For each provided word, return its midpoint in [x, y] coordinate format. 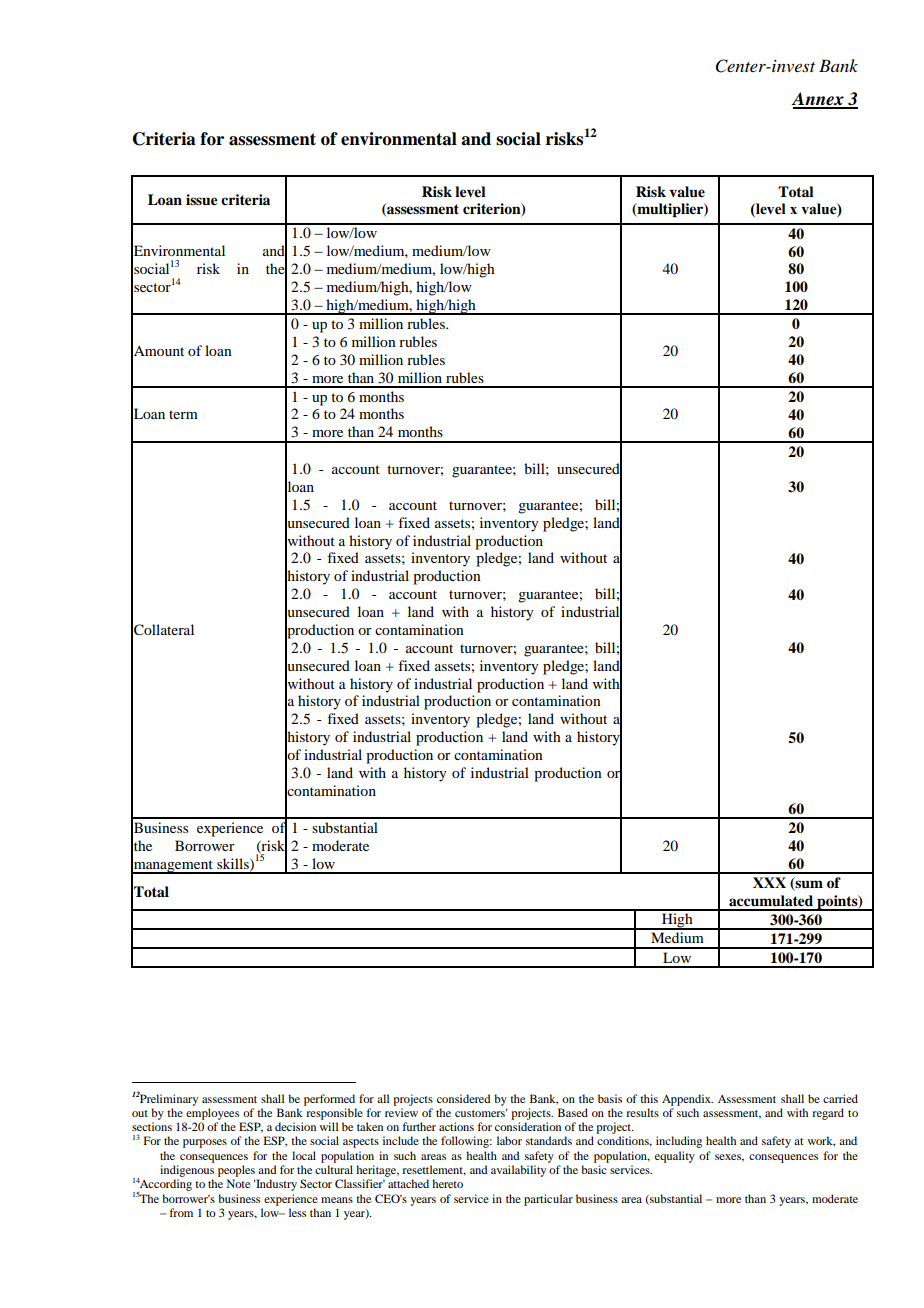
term [183, 414]
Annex [818, 100]
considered [463, 1098]
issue [202, 199]
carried [840, 1098]
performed [329, 1100]
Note [238, 1183]
